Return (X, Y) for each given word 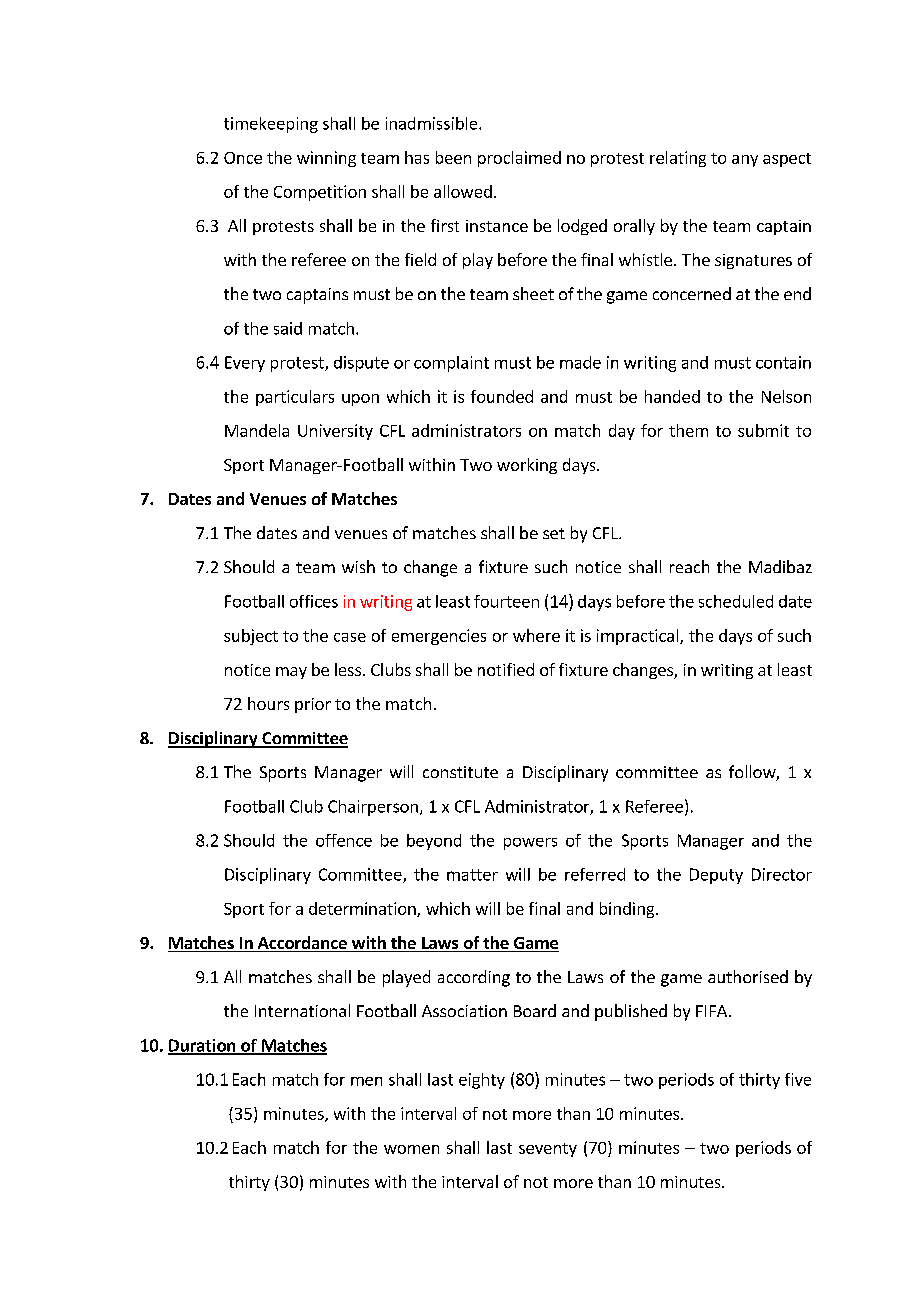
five (798, 1079)
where (536, 635)
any (745, 161)
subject (251, 637)
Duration (203, 1046)
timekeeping (271, 125)
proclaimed (519, 159)
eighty (482, 1081)
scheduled (736, 601)
